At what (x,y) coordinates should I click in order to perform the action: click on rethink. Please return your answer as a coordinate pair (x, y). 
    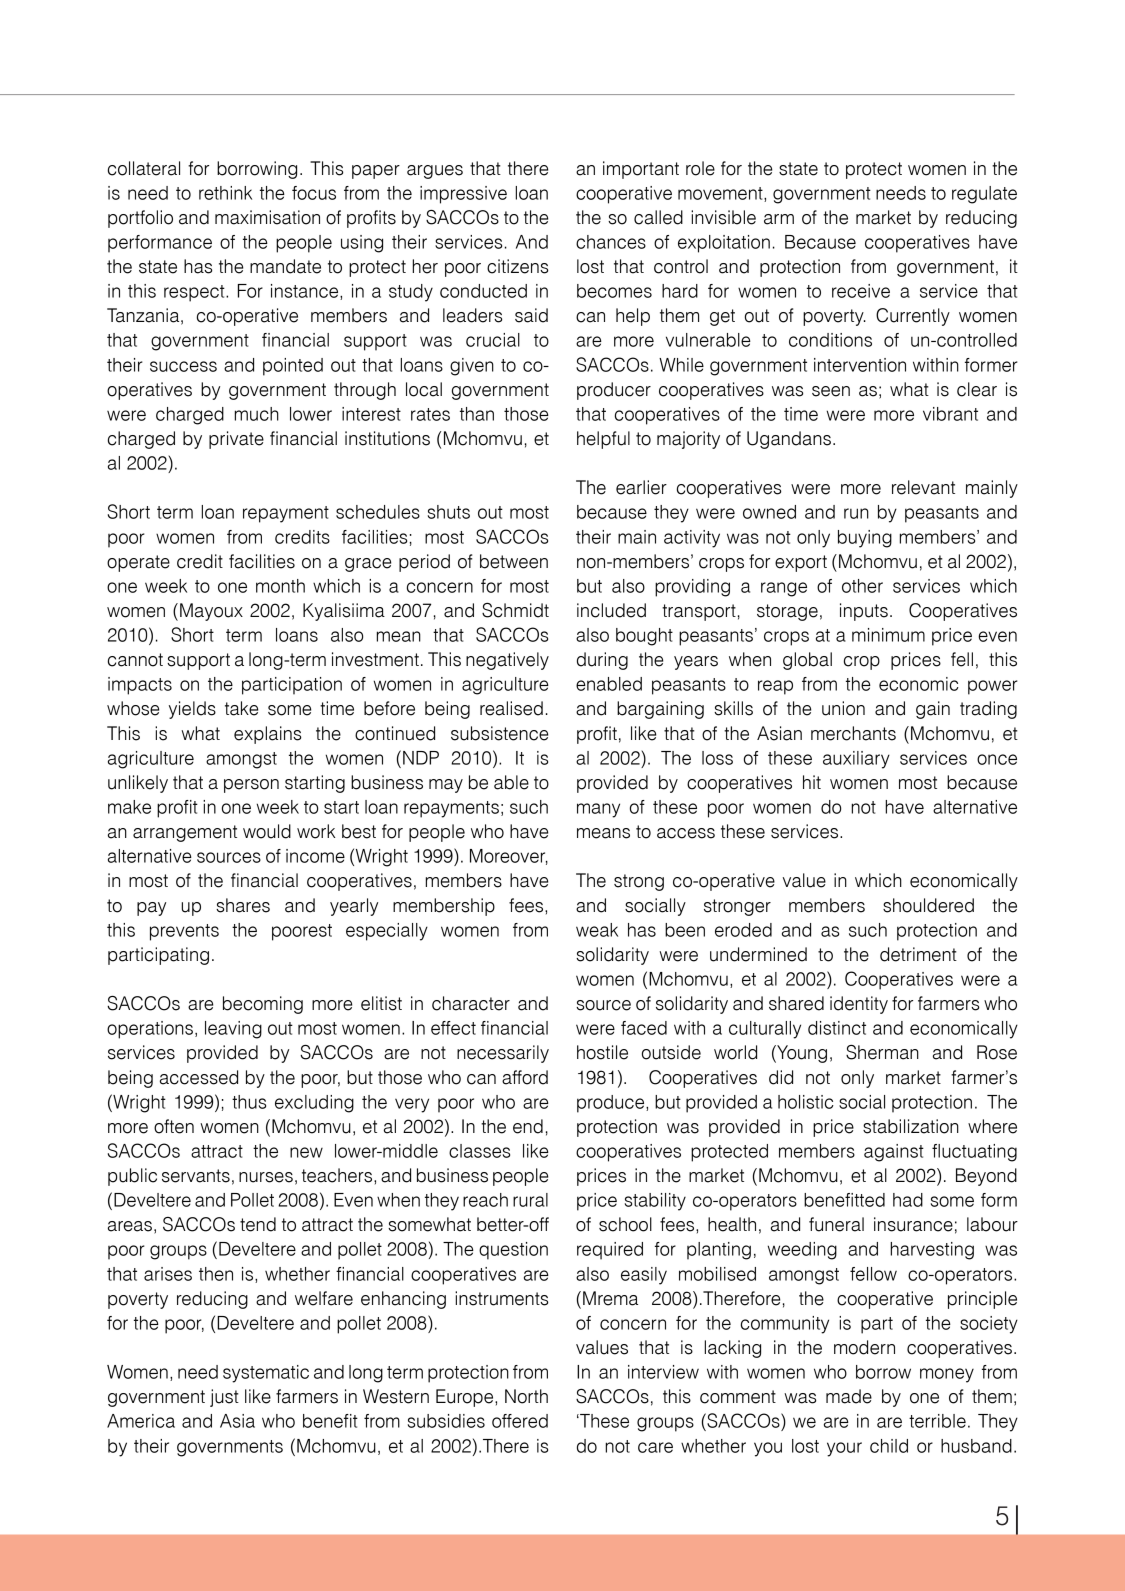
    Looking at the image, I should click on (225, 193).
